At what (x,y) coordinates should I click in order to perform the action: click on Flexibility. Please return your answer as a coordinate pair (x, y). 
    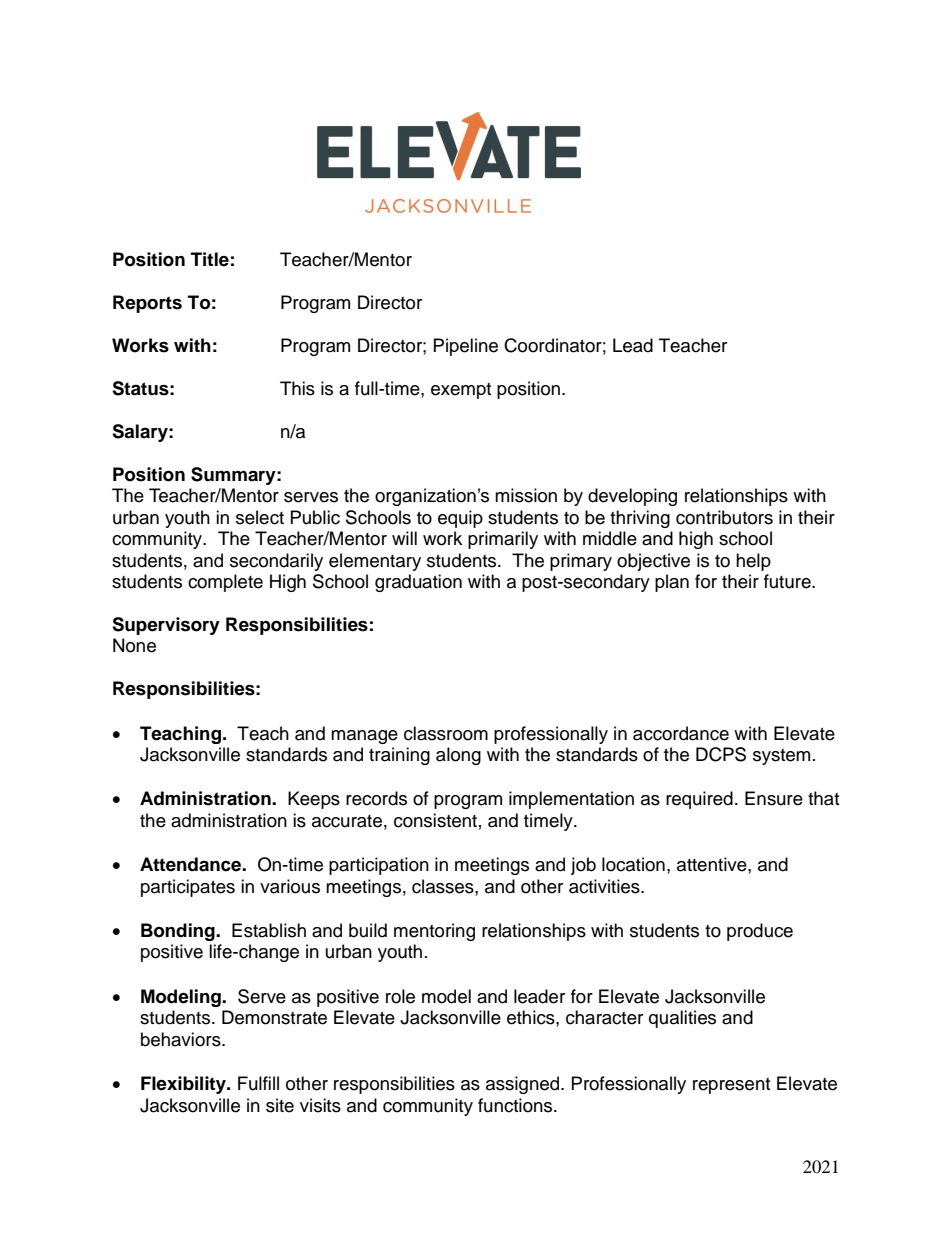
    Looking at the image, I should click on (184, 1085).
